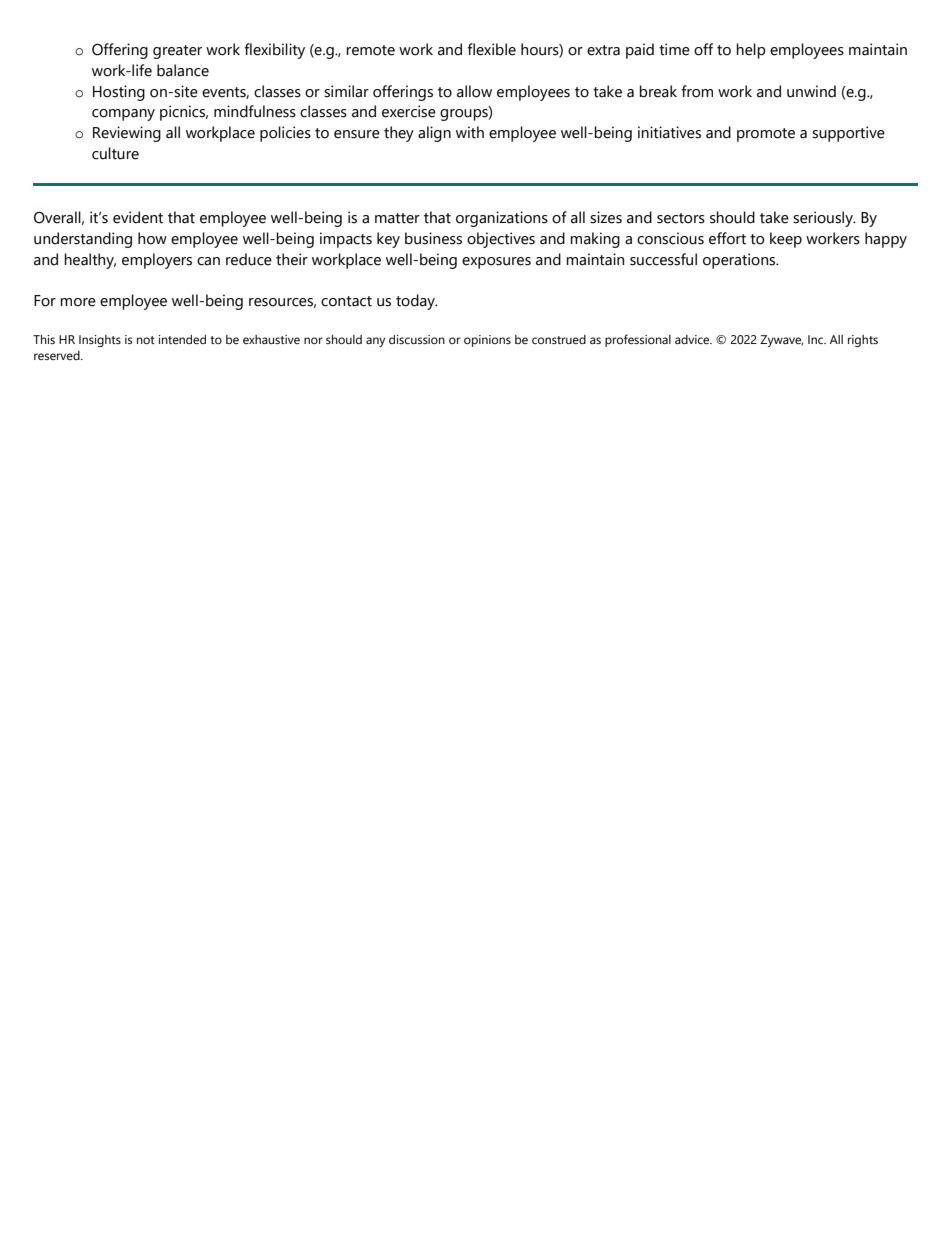 This screenshot has height=1233, width=952. What do you see at coordinates (491, 49) in the screenshot?
I see `flexible` at bounding box center [491, 49].
